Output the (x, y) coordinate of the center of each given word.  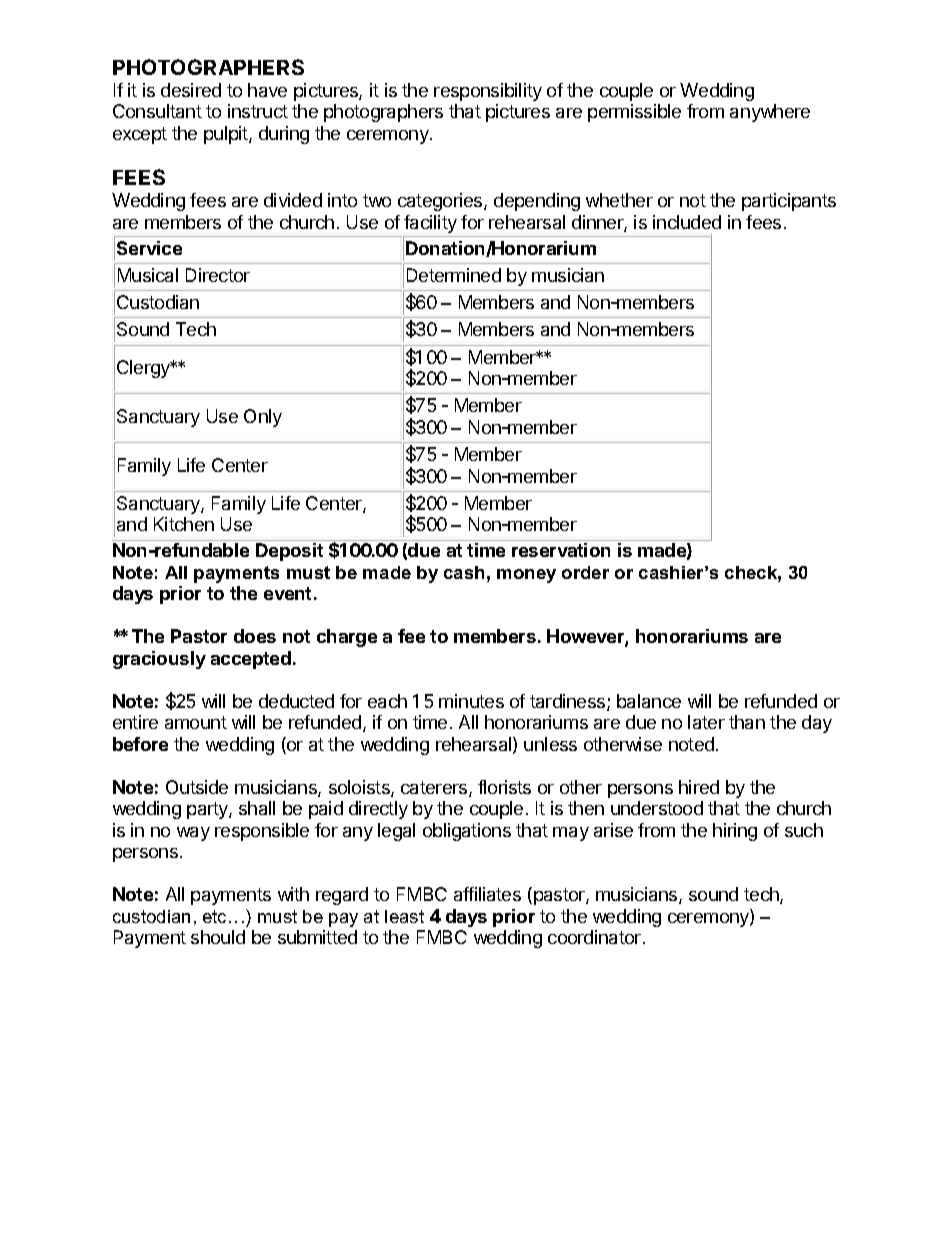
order (585, 572)
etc (216, 916)
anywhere (770, 113)
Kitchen (184, 524)
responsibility (488, 92)
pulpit (227, 135)
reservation (561, 550)
